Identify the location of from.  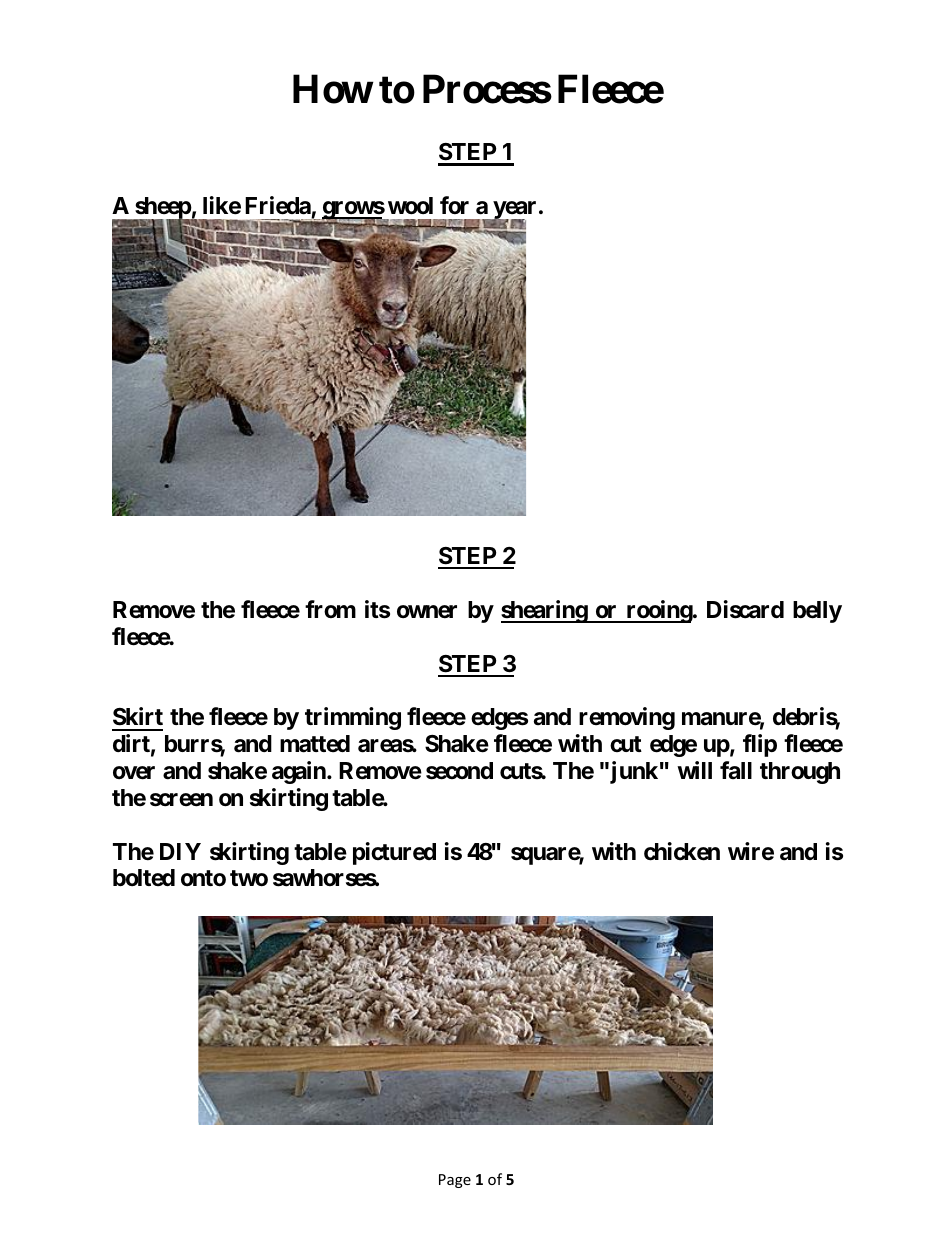
(330, 609).
